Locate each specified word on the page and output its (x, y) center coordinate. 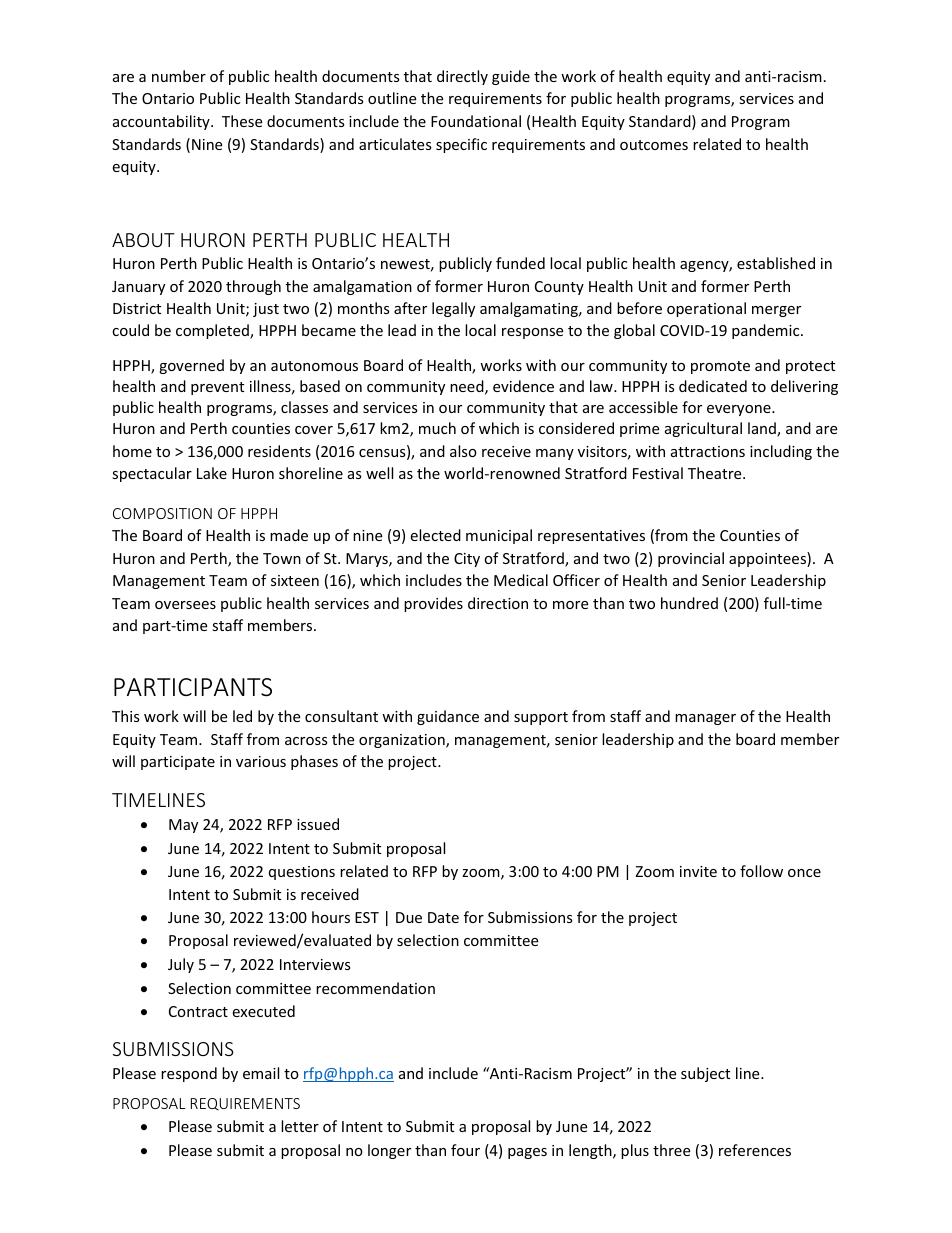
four (465, 1150)
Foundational (476, 121)
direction (498, 603)
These (242, 121)
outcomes (654, 145)
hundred (689, 603)
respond (189, 1074)
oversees (185, 605)
